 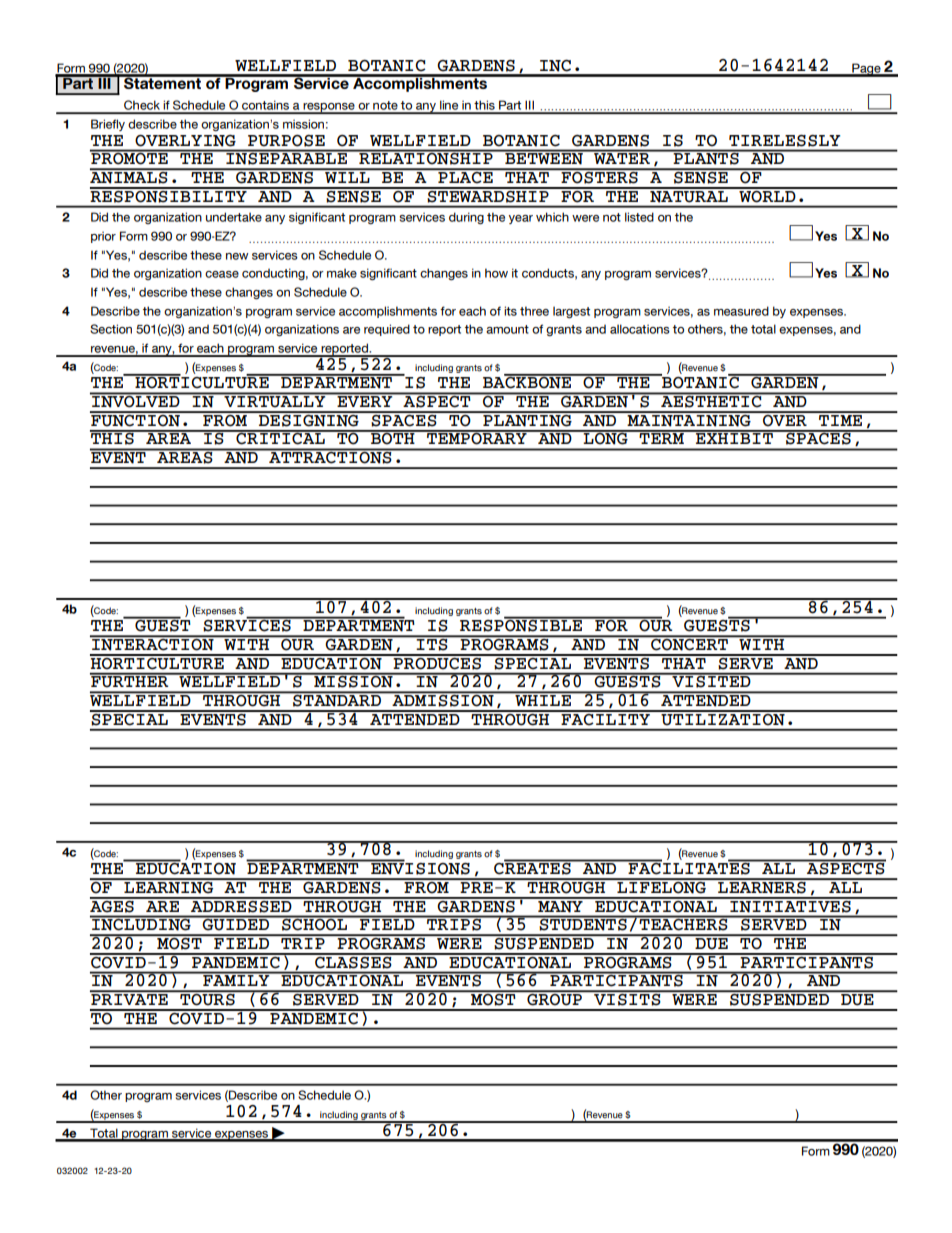 I want to click on GUIDED, so click(x=235, y=923).
